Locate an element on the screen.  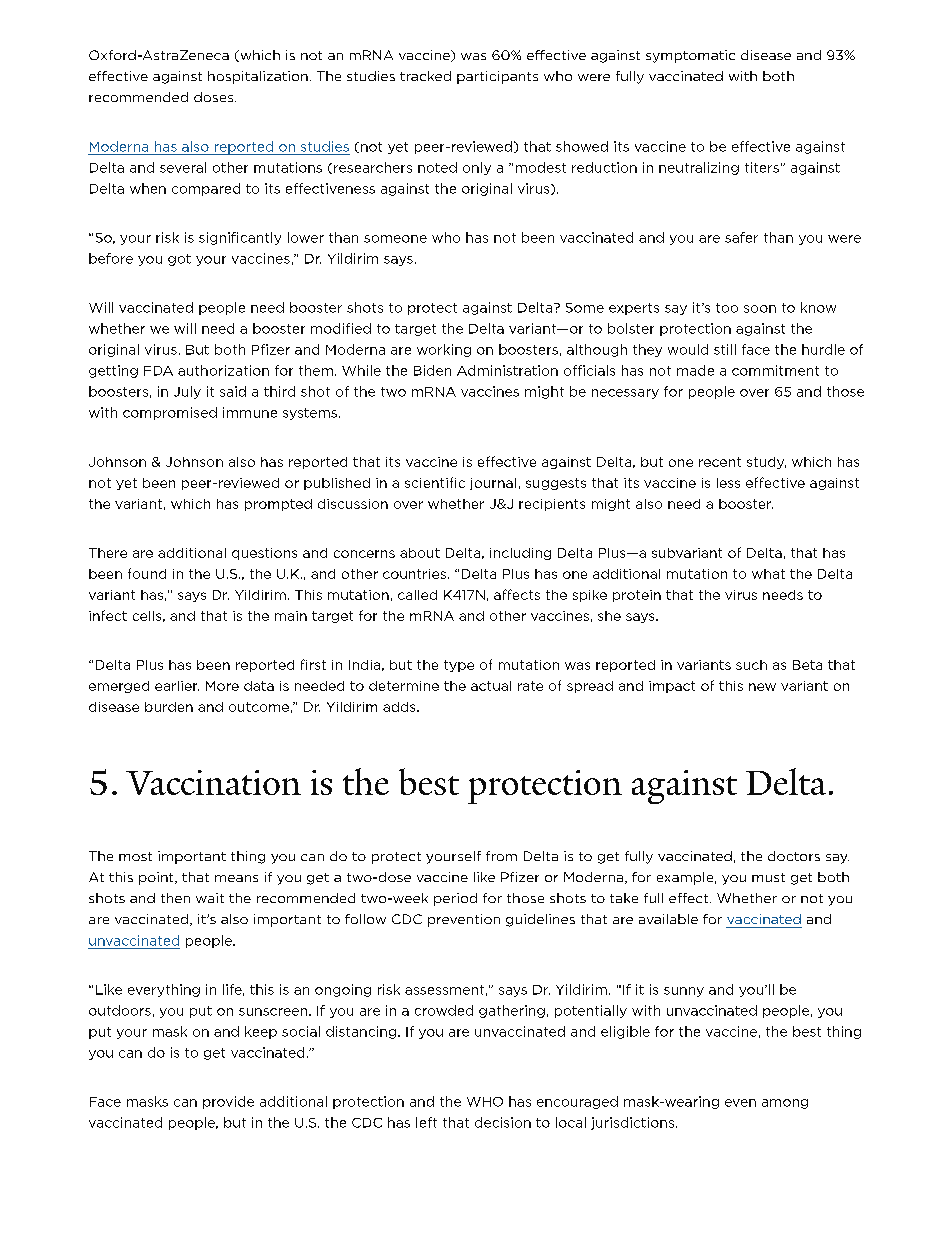
participants is located at coordinates (497, 77).
